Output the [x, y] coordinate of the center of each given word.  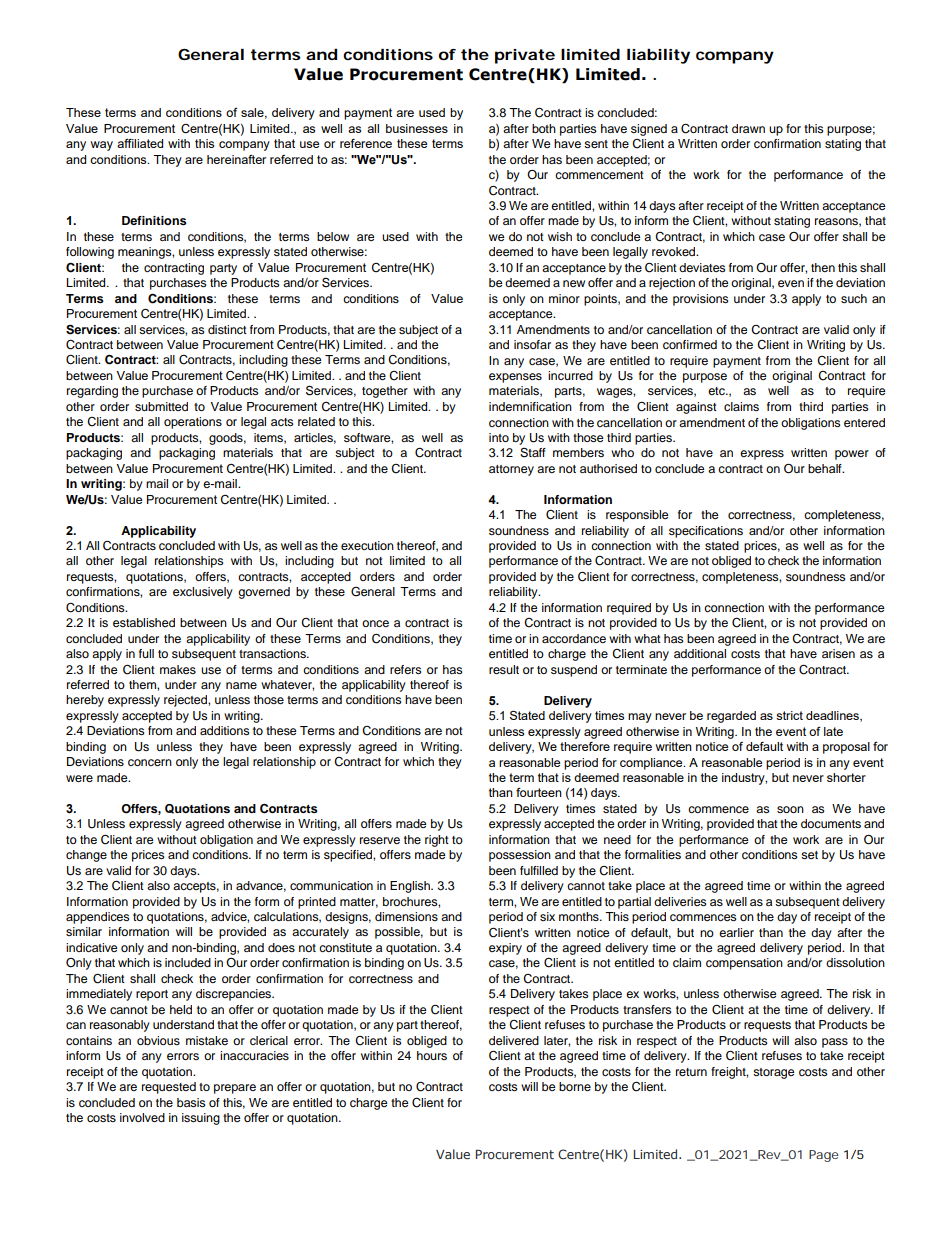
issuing [201, 1119]
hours [432, 1055]
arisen [838, 653]
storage [774, 1073]
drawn [748, 128]
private [525, 56]
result [504, 669]
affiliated [140, 143]
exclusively [203, 593]
